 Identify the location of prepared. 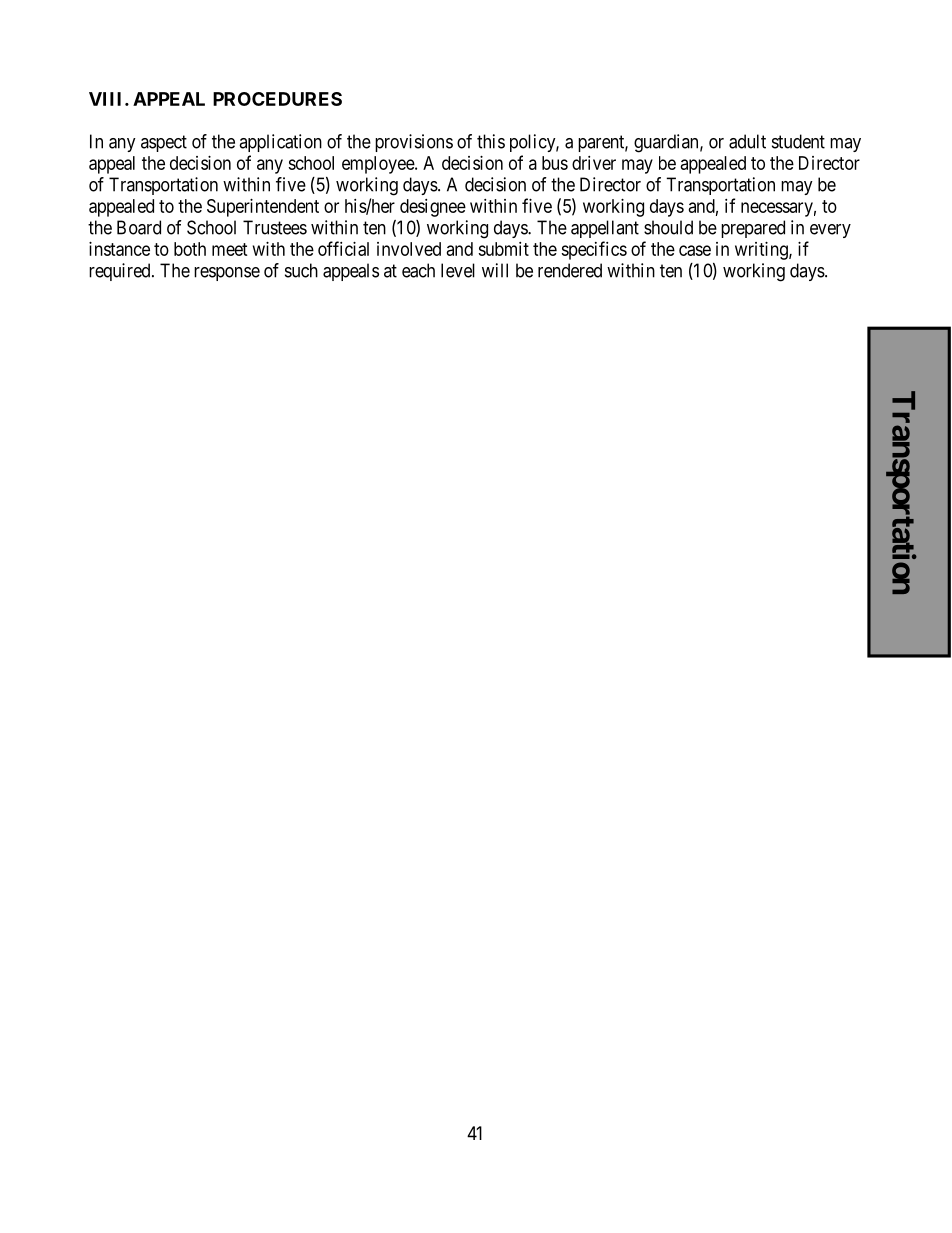
(753, 229).
